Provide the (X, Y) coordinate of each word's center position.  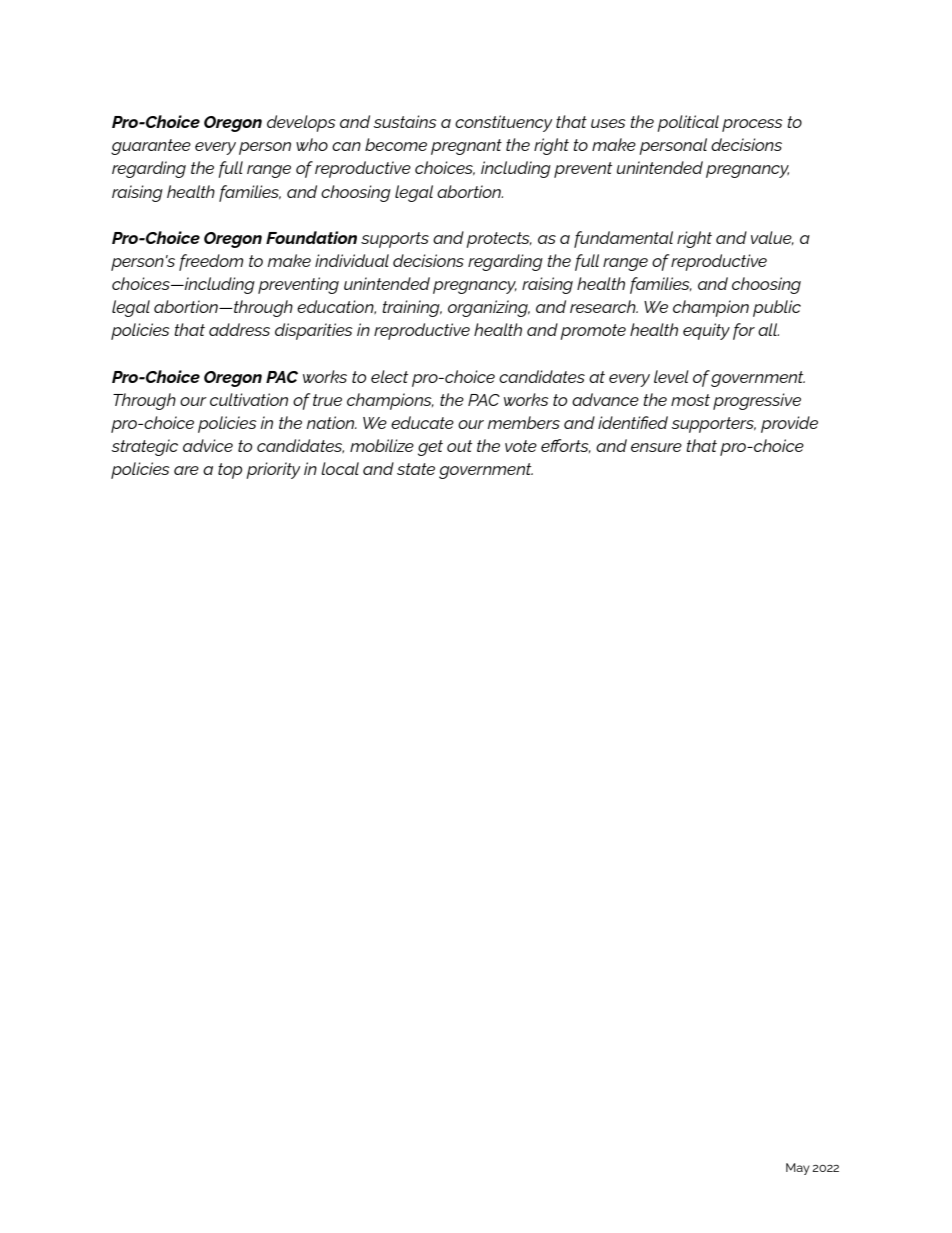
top (230, 471)
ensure (656, 447)
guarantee (151, 147)
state (416, 469)
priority (273, 470)
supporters (713, 425)
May (798, 1169)
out (459, 446)
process (752, 125)
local (340, 468)
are (186, 470)
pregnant (466, 147)
